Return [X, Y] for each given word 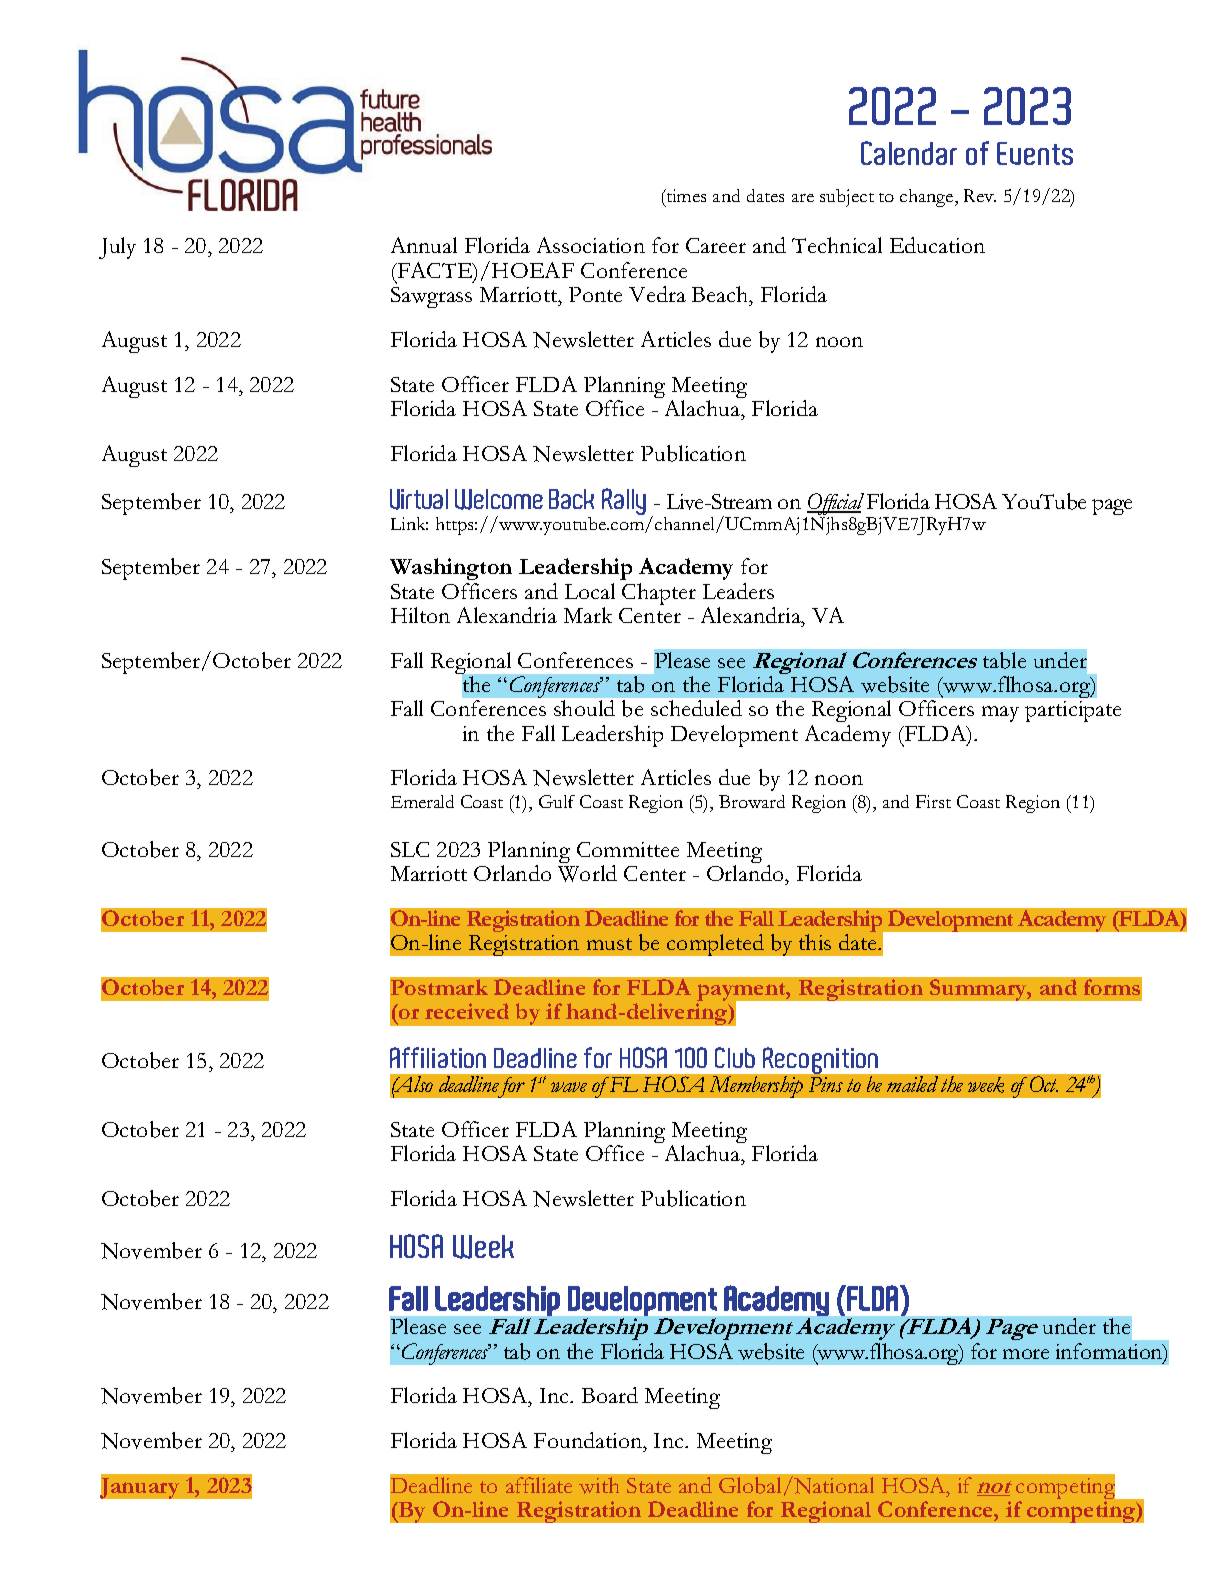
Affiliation [438, 1057]
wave [569, 1087]
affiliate [539, 1485]
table [1004, 660]
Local [590, 591]
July [117, 248]
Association [591, 245]
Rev [980, 195]
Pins [826, 1084]
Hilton [420, 615]
